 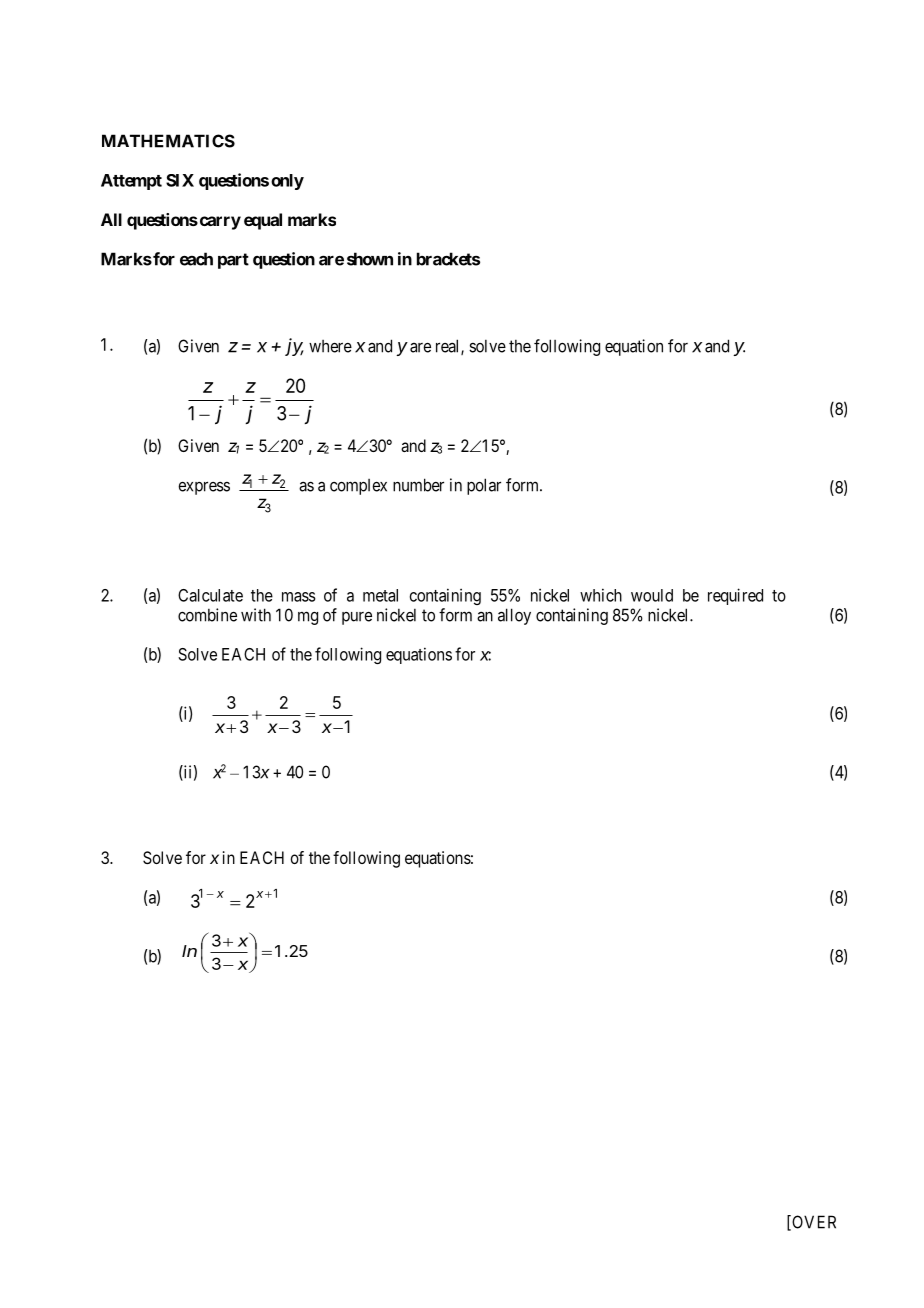 What do you see at coordinates (652, 595) in the page?
I see `would` at bounding box center [652, 595].
